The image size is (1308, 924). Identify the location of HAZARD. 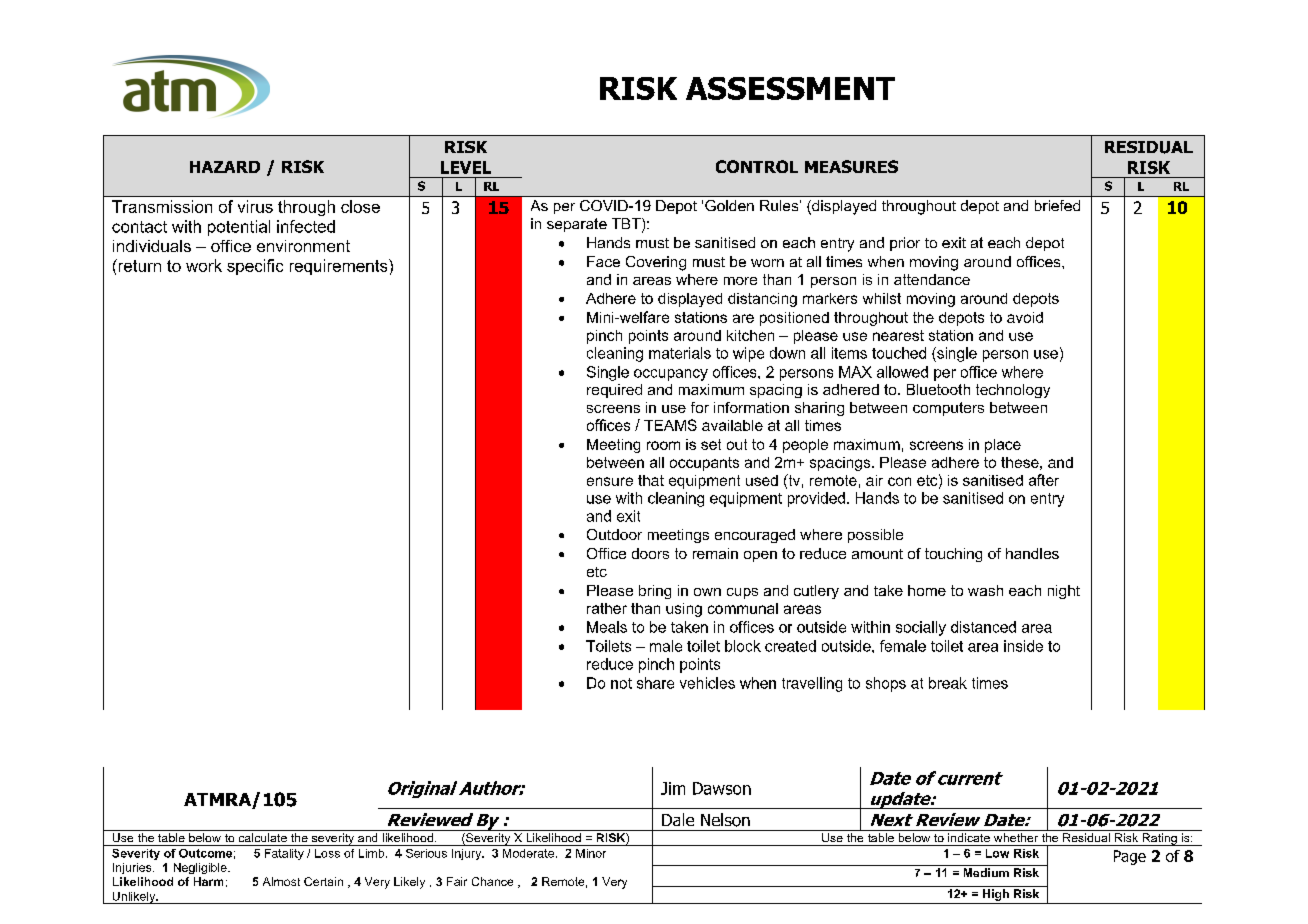
(225, 167).
